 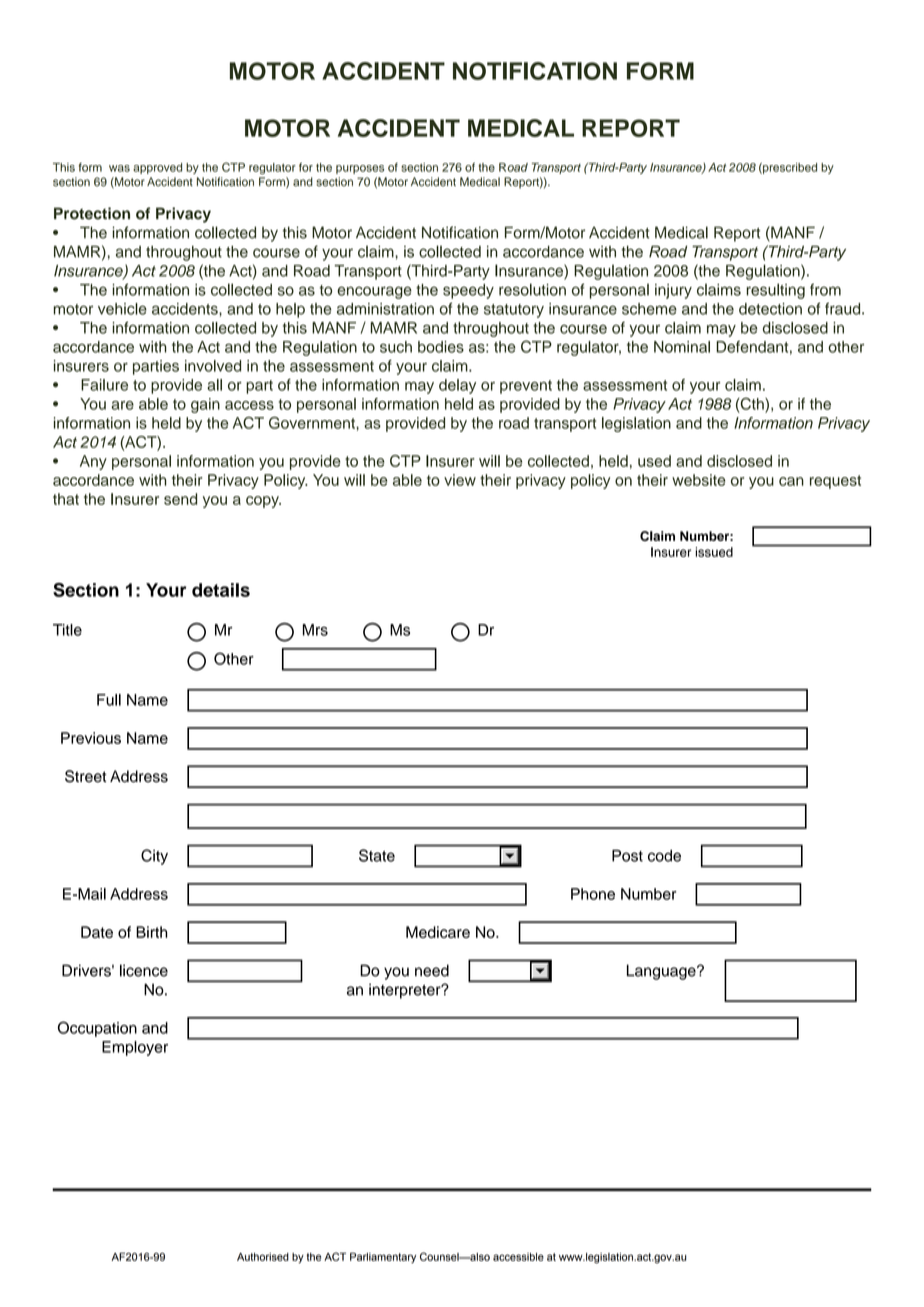 What do you see at coordinates (383, 1258) in the document?
I see `Parliamentary` at bounding box center [383, 1258].
